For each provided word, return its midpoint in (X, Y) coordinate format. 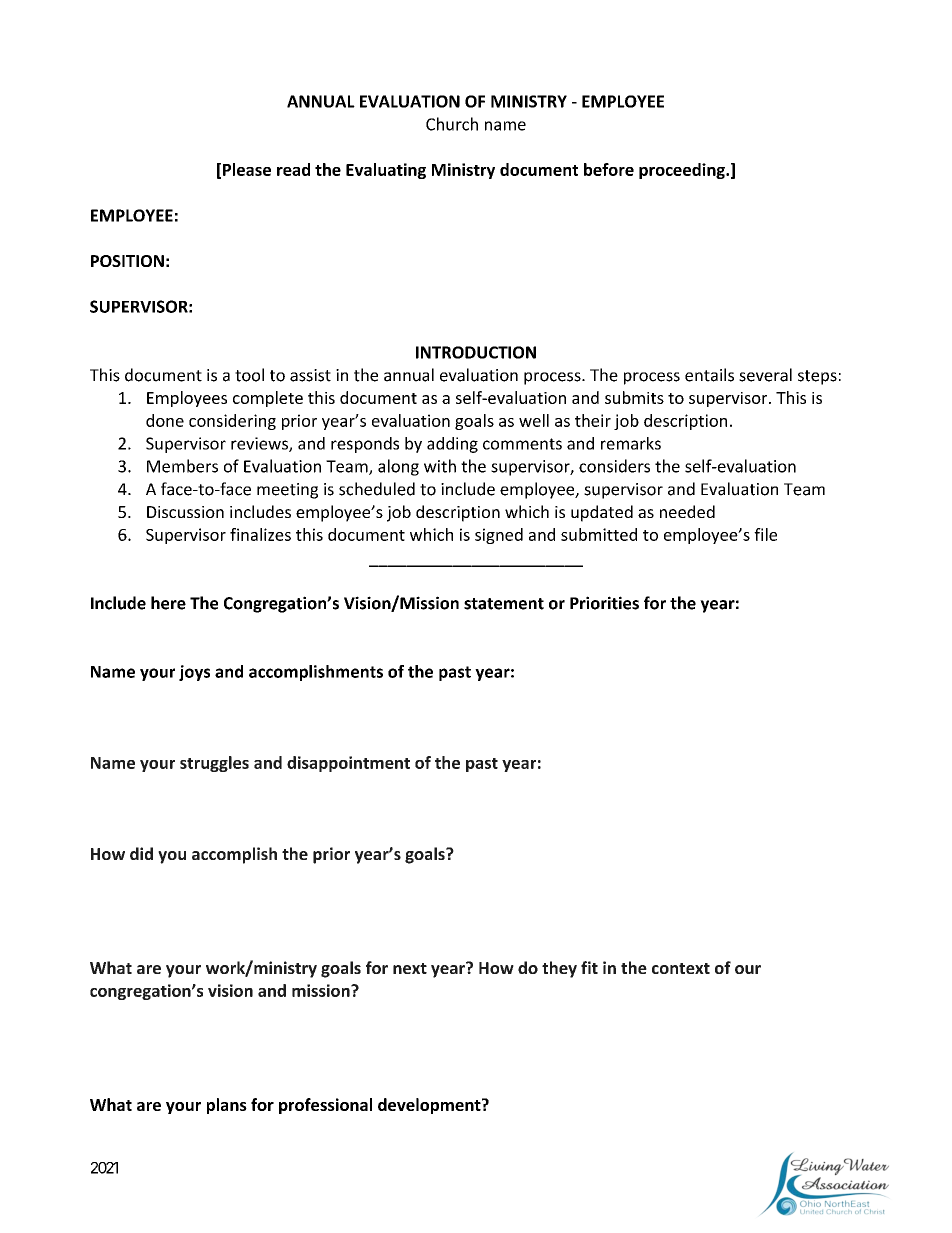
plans (227, 1106)
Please (247, 169)
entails (709, 375)
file (765, 534)
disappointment (348, 764)
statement (504, 604)
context (681, 968)
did (141, 853)
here (168, 603)
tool (249, 375)
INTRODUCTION (476, 352)
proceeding (683, 171)
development (430, 1106)
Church (452, 124)
